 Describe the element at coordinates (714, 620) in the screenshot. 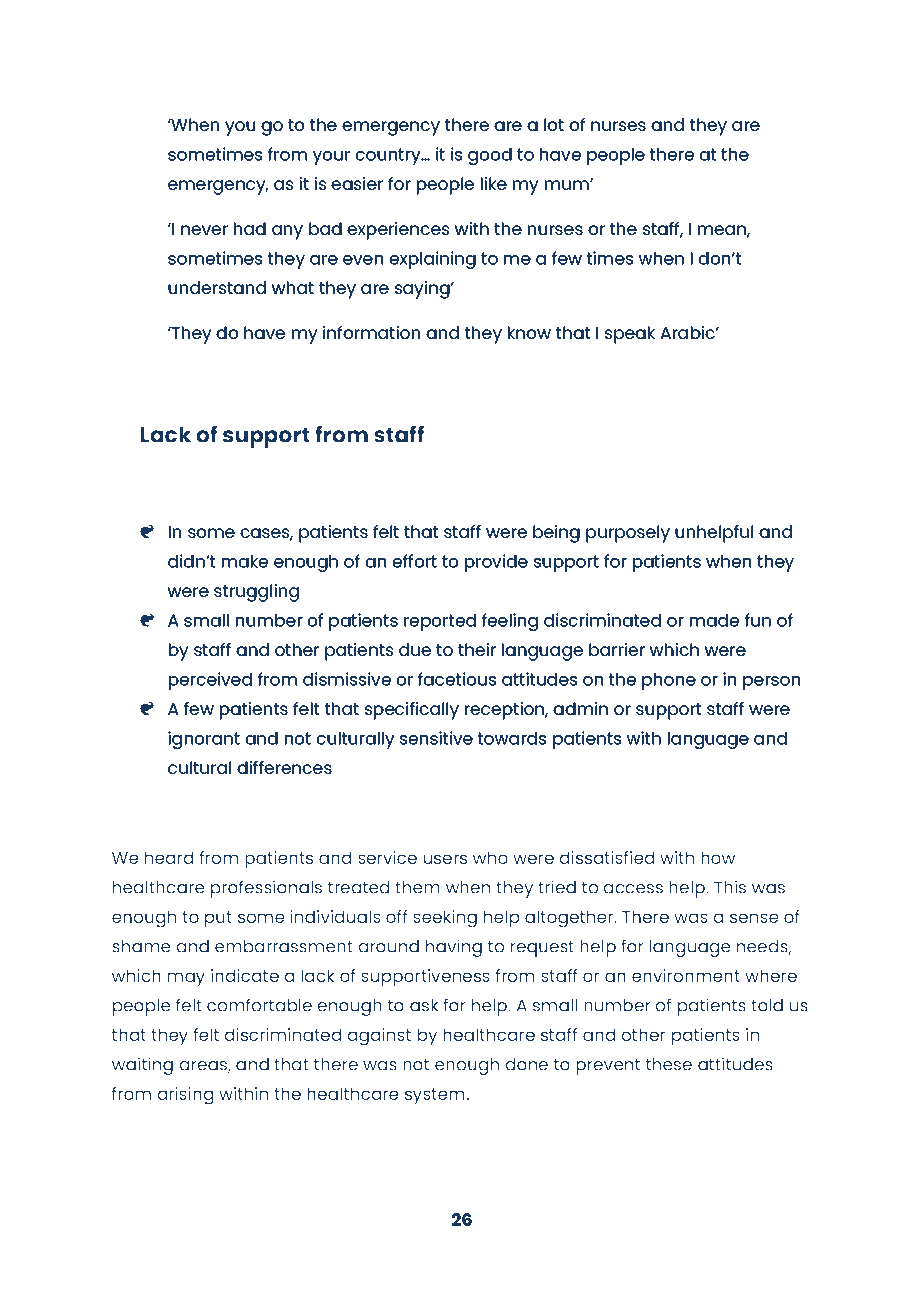

I see `made` at that location.
